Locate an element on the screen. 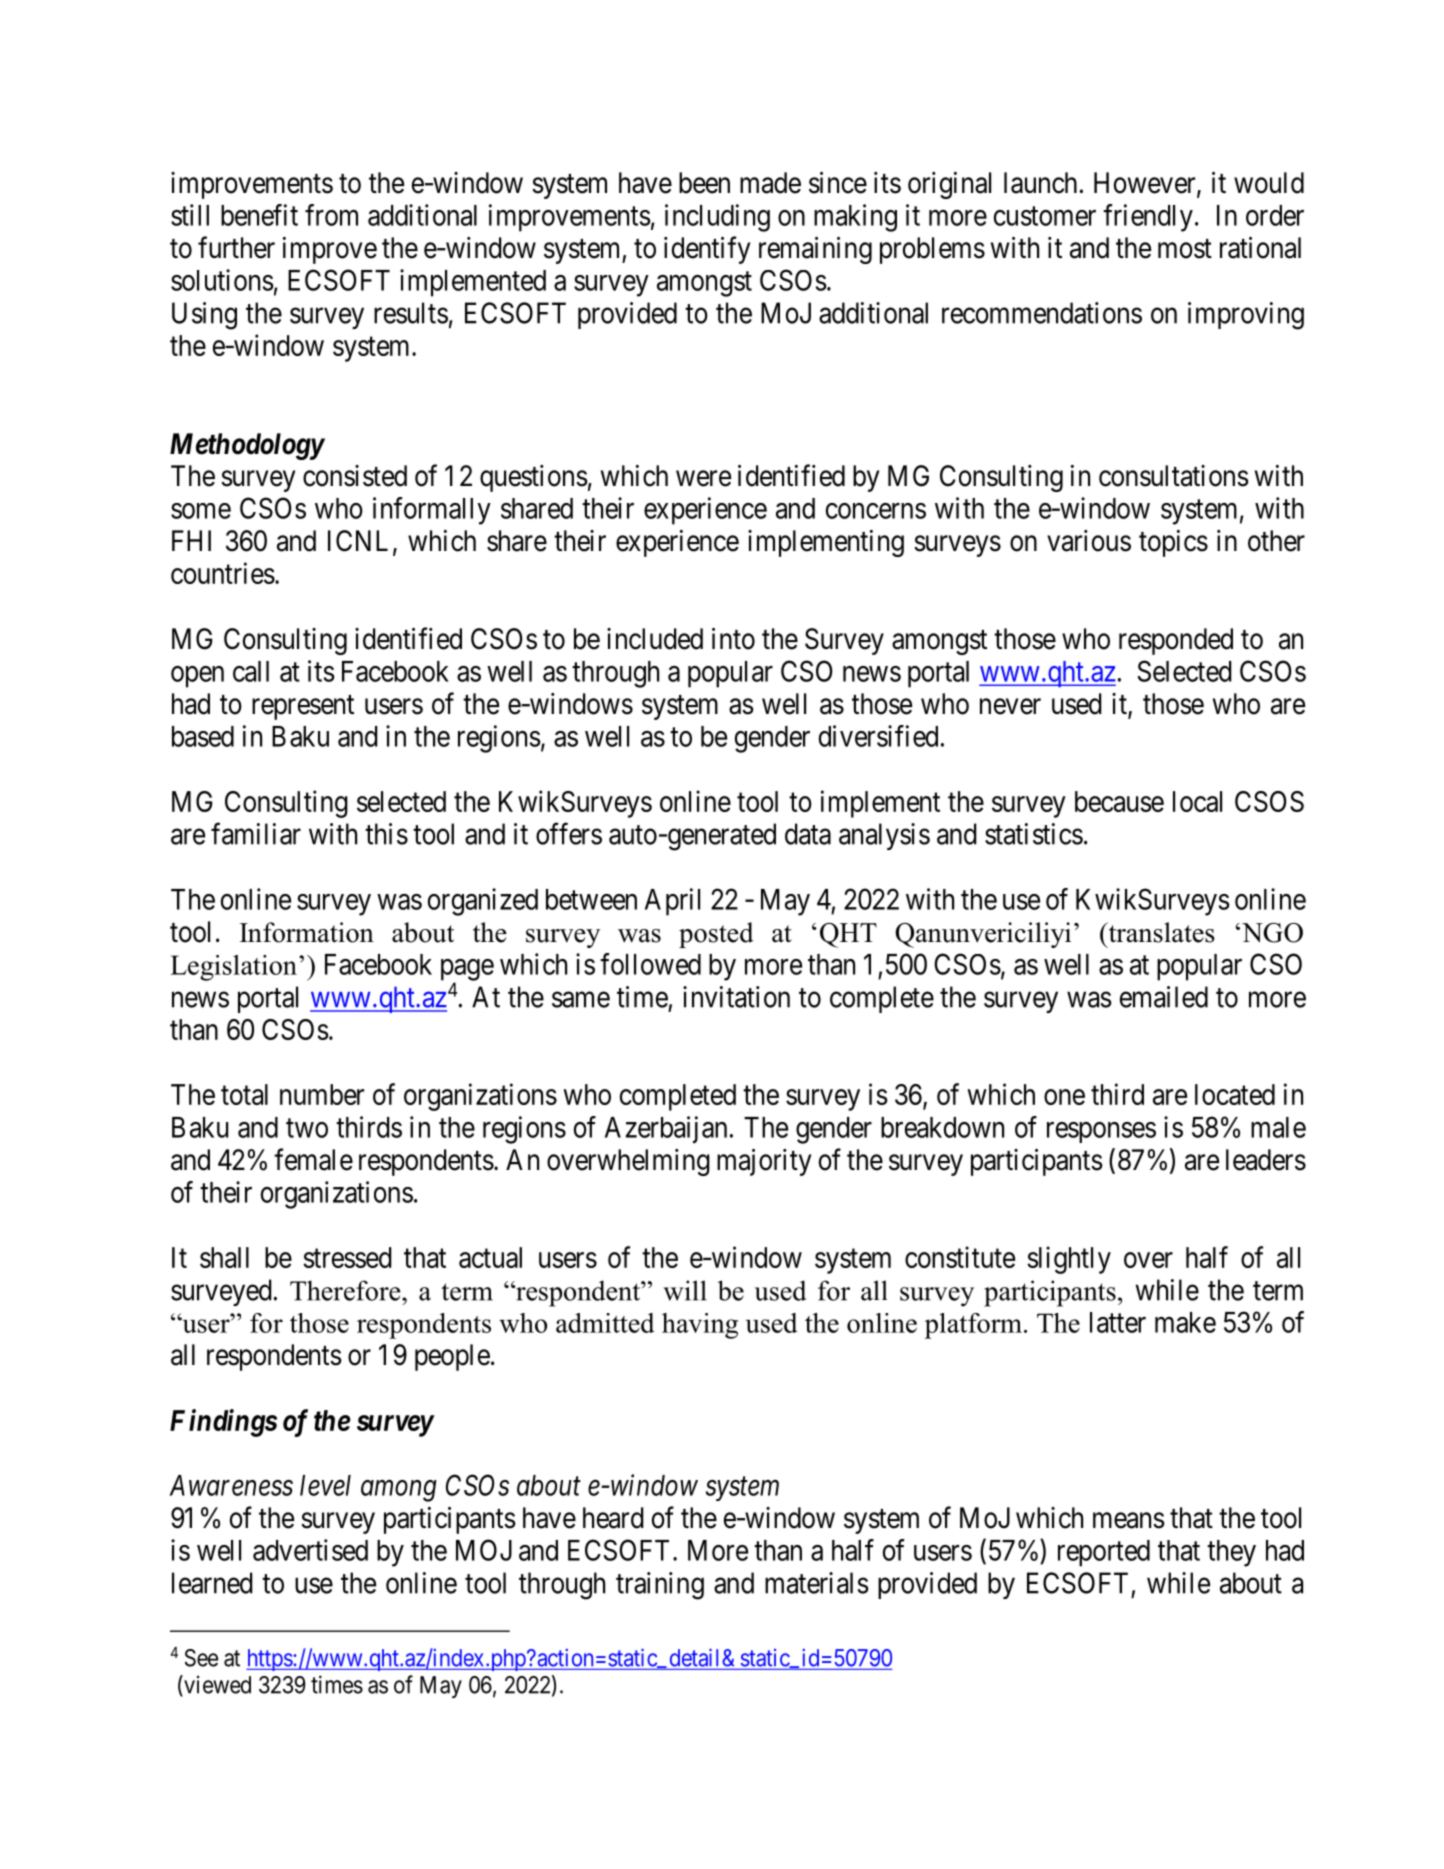  training is located at coordinates (660, 1586).
